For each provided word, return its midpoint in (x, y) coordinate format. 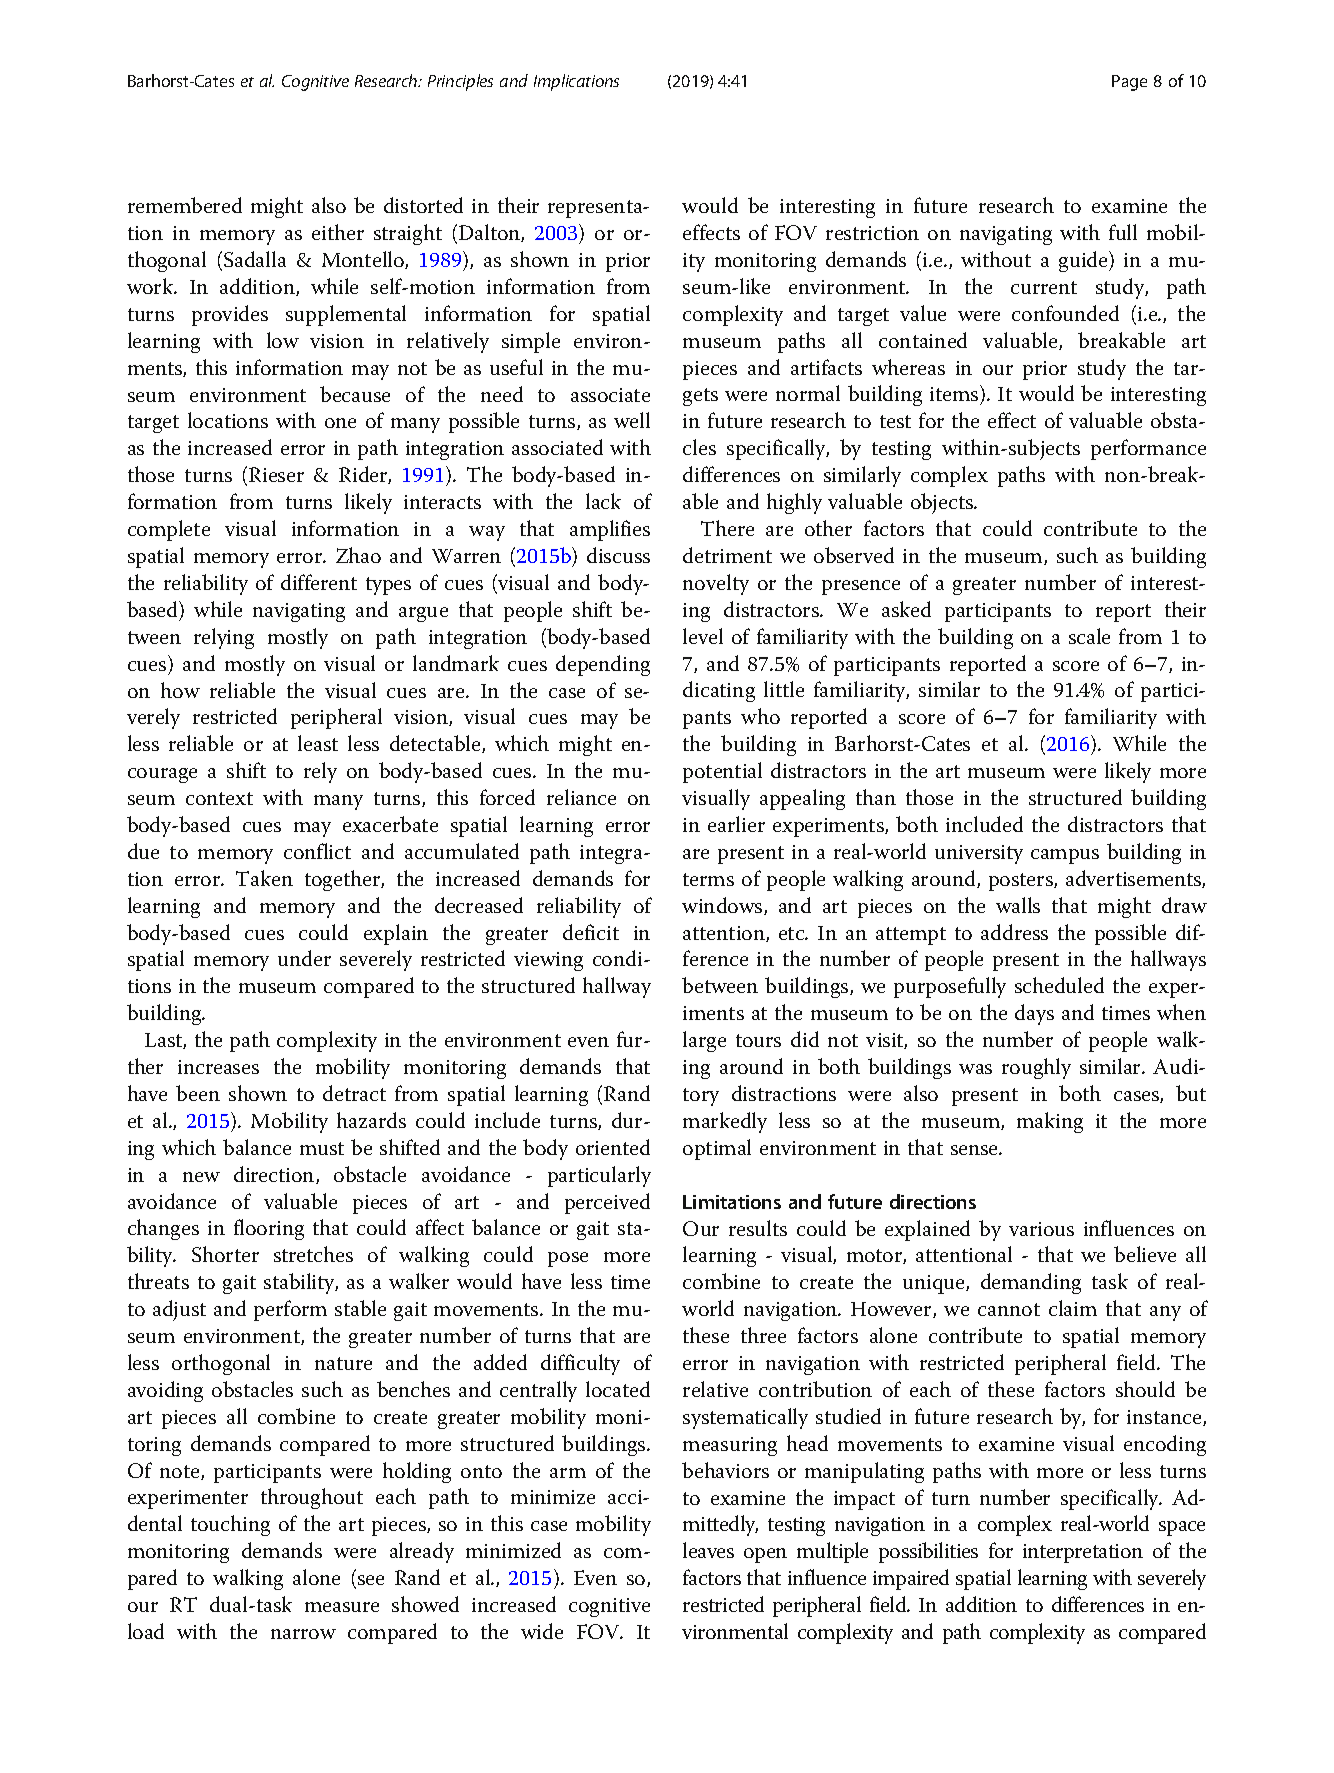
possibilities (928, 1552)
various (1041, 1229)
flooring (269, 1229)
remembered (185, 205)
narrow (303, 1634)
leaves (708, 1550)
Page (1129, 83)
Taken (264, 878)
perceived (607, 1203)
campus (1065, 856)
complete (169, 530)
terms (708, 879)
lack (603, 501)
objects (943, 503)
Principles (460, 82)
